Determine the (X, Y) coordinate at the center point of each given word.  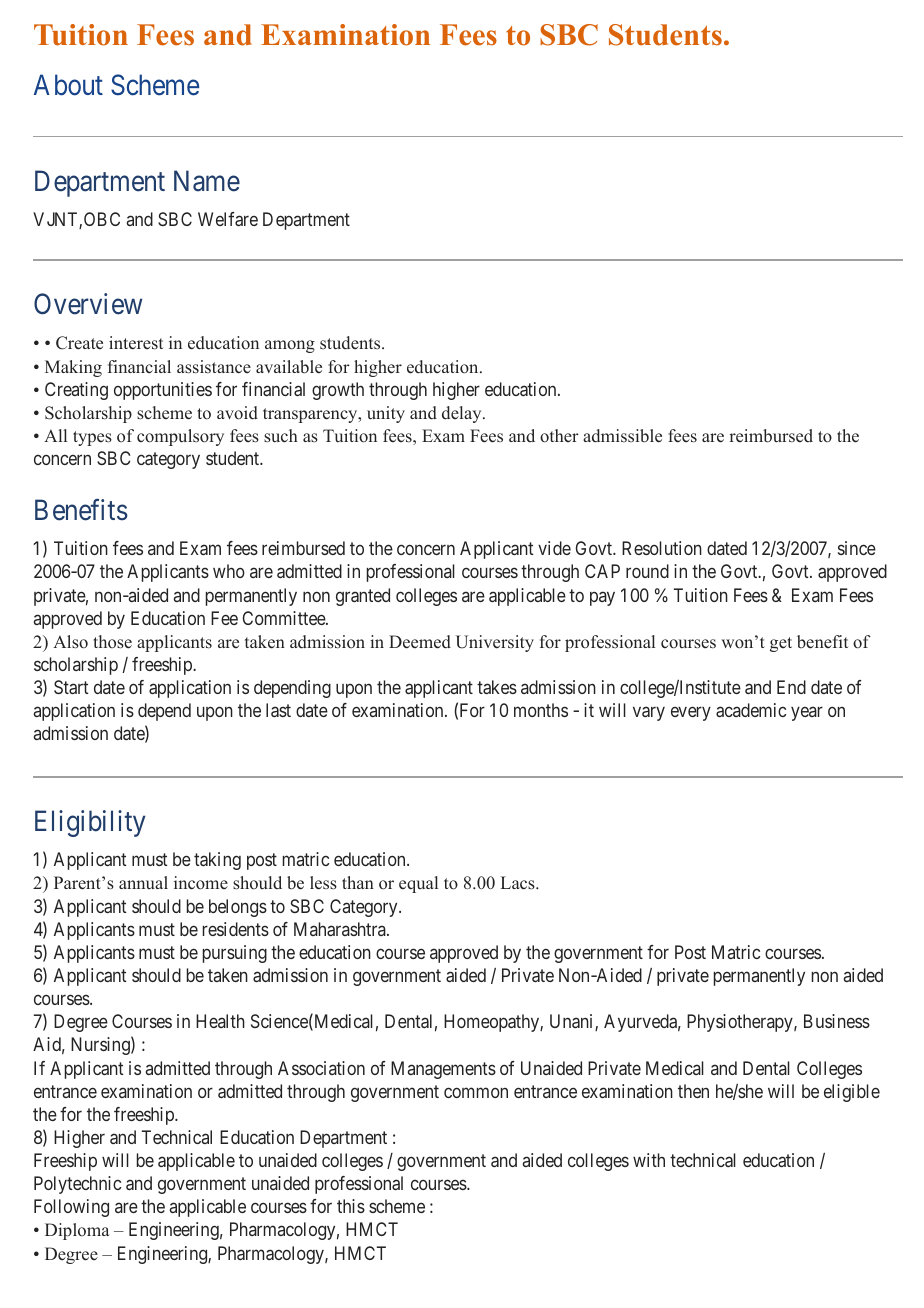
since (857, 548)
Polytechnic (77, 1185)
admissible (622, 436)
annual (143, 882)
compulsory (180, 437)
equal (418, 884)
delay (463, 414)
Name (207, 181)
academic (751, 710)
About (68, 85)
